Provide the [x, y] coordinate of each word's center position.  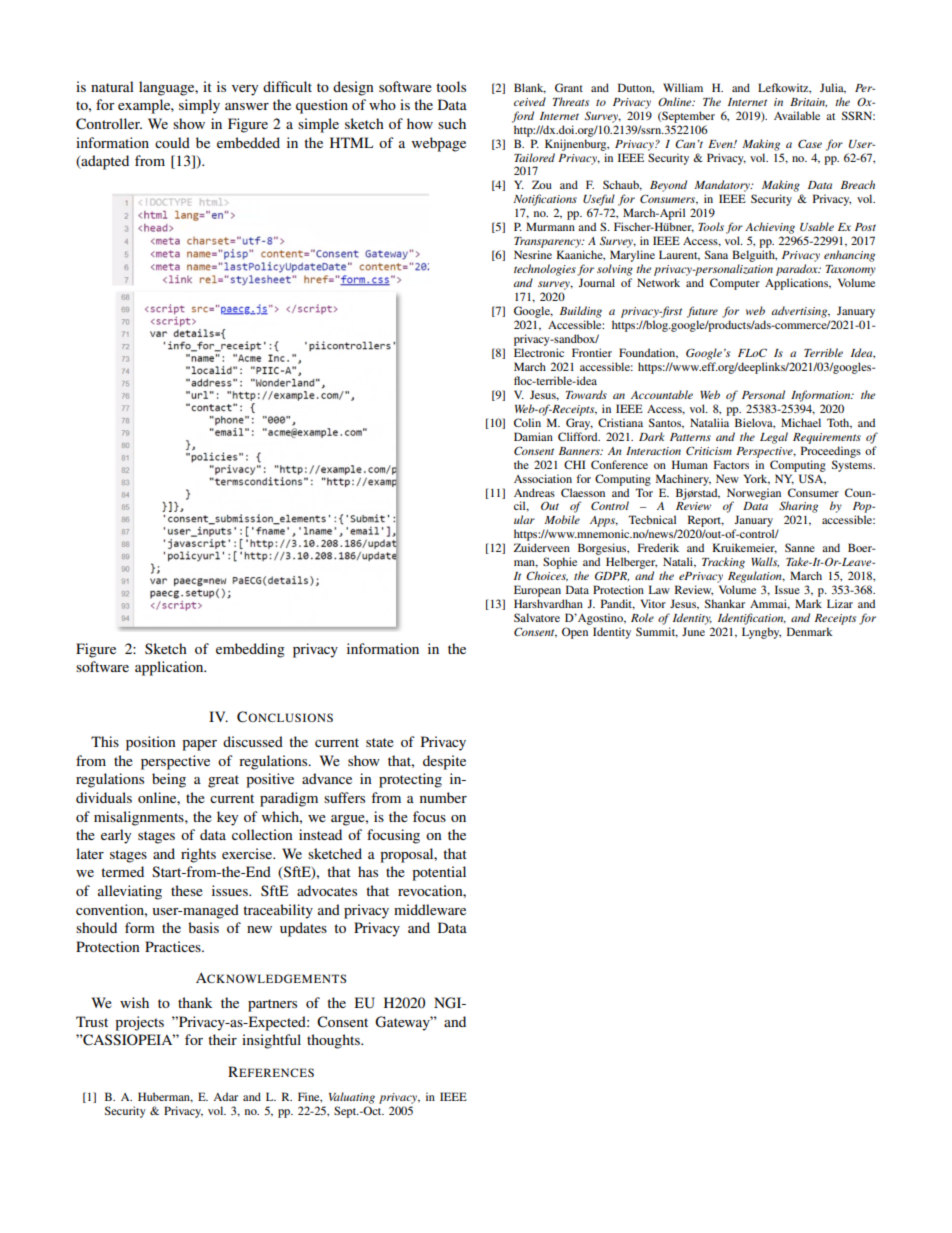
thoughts [334, 1041]
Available [797, 115]
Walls [765, 562]
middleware [430, 909]
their [222, 1039]
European [537, 591]
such [452, 123]
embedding [250, 650]
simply [199, 106]
